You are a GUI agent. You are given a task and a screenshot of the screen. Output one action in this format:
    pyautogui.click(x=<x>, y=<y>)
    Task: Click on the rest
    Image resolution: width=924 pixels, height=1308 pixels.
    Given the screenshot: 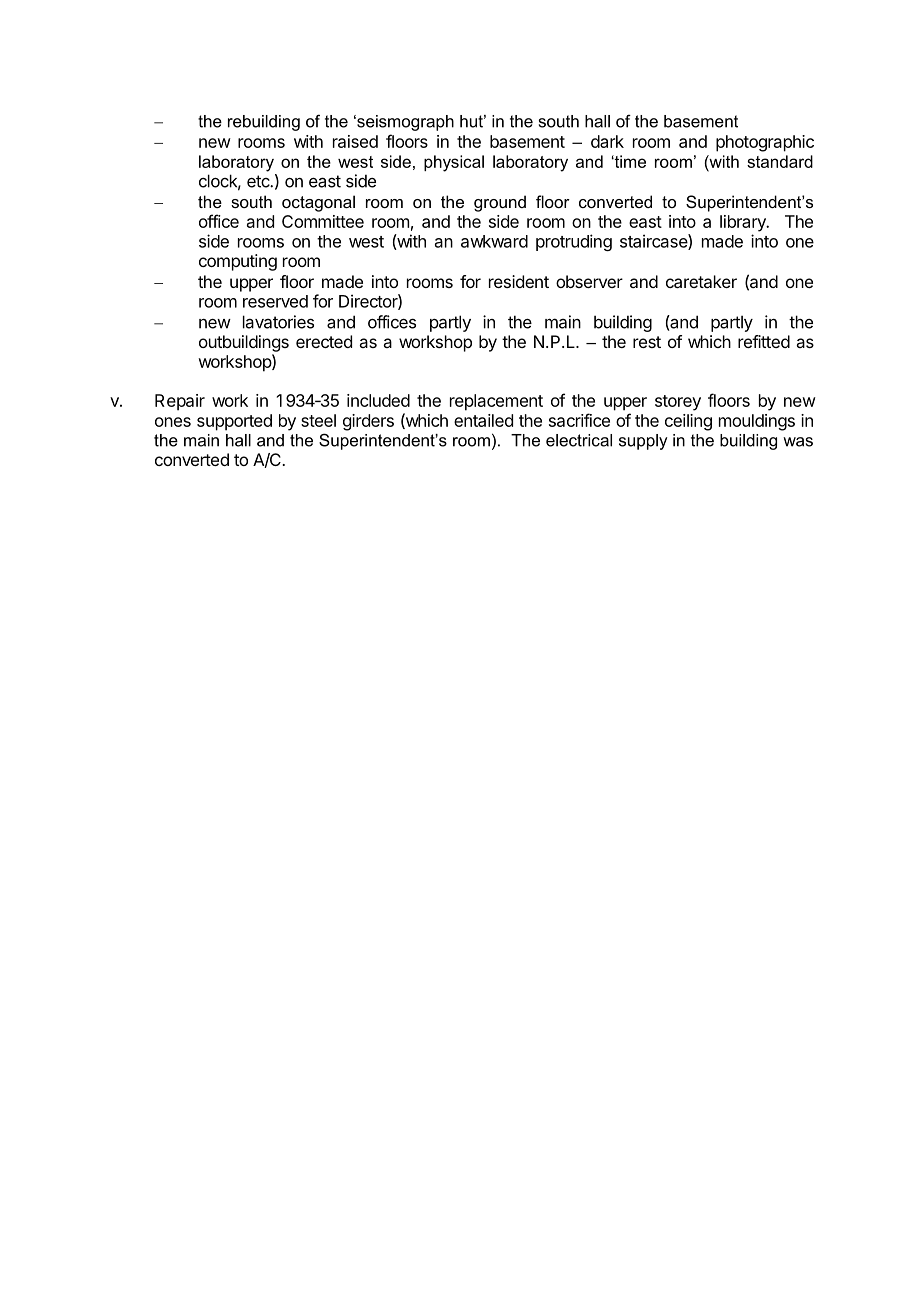 What is the action you would take?
    pyautogui.click(x=647, y=342)
